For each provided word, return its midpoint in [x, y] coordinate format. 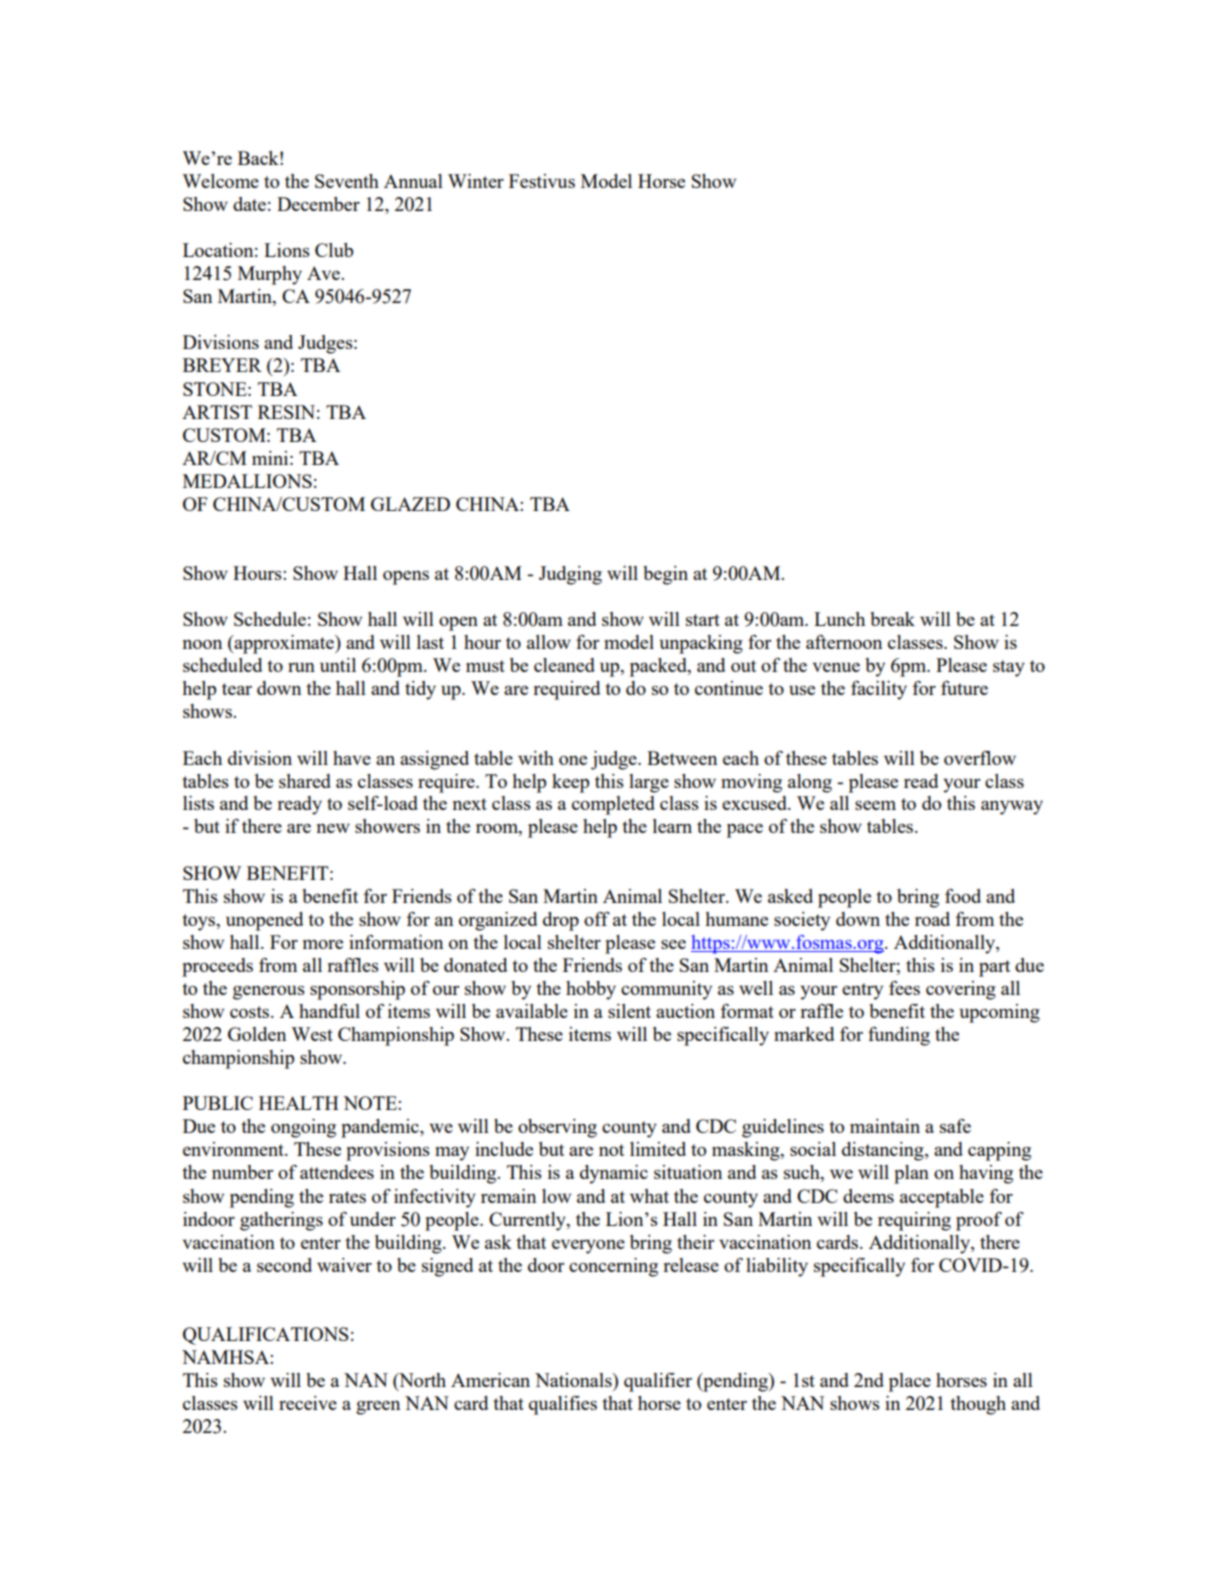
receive [308, 1403]
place [910, 1382]
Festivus [542, 181]
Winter [476, 181]
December [318, 204]
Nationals [574, 1380]
